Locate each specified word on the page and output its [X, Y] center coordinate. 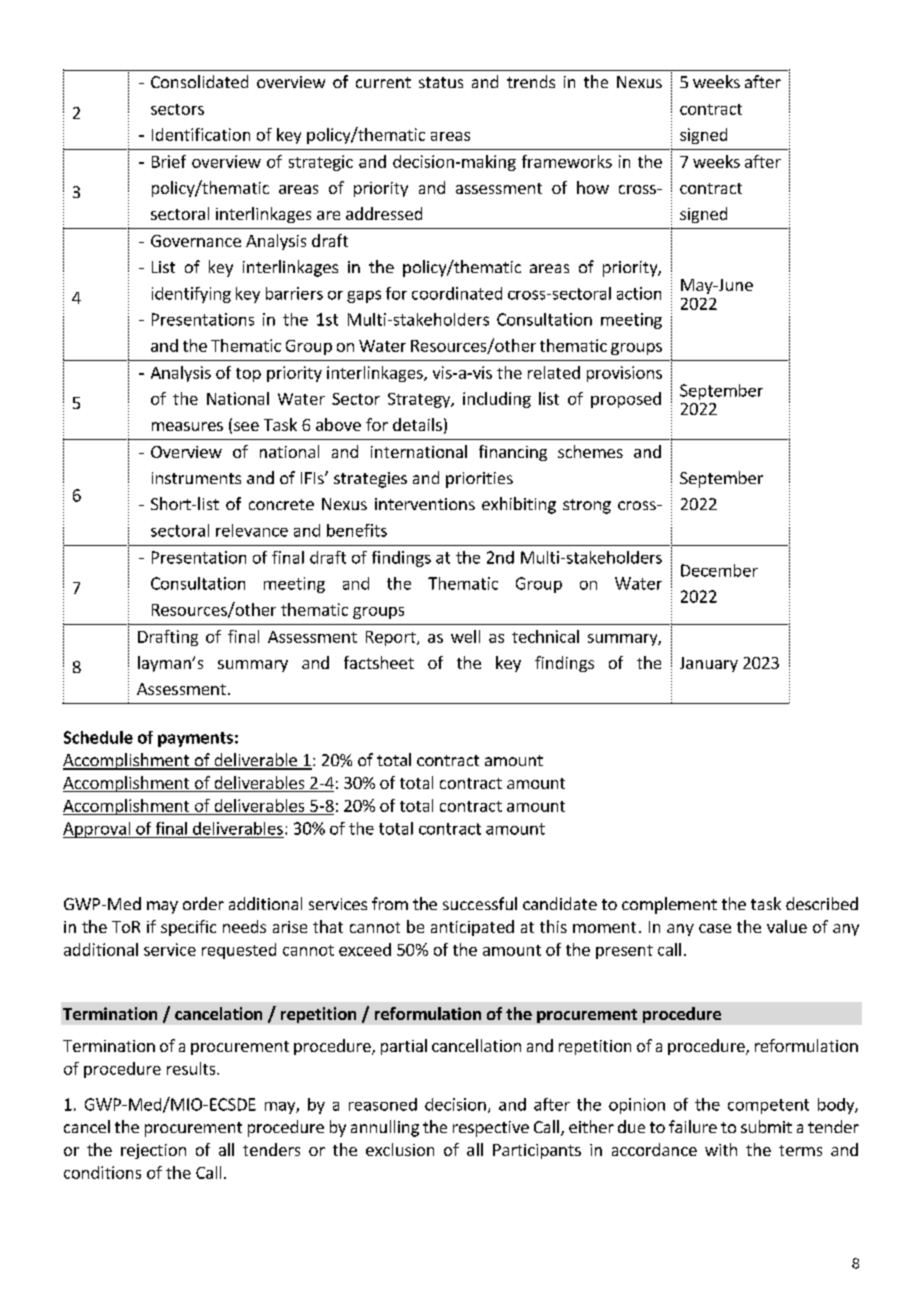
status [441, 82]
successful [480, 903]
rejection [153, 1151]
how [593, 187]
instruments [196, 478]
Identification [201, 134]
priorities [479, 480]
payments [195, 739]
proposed [626, 400]
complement [669, 905]
